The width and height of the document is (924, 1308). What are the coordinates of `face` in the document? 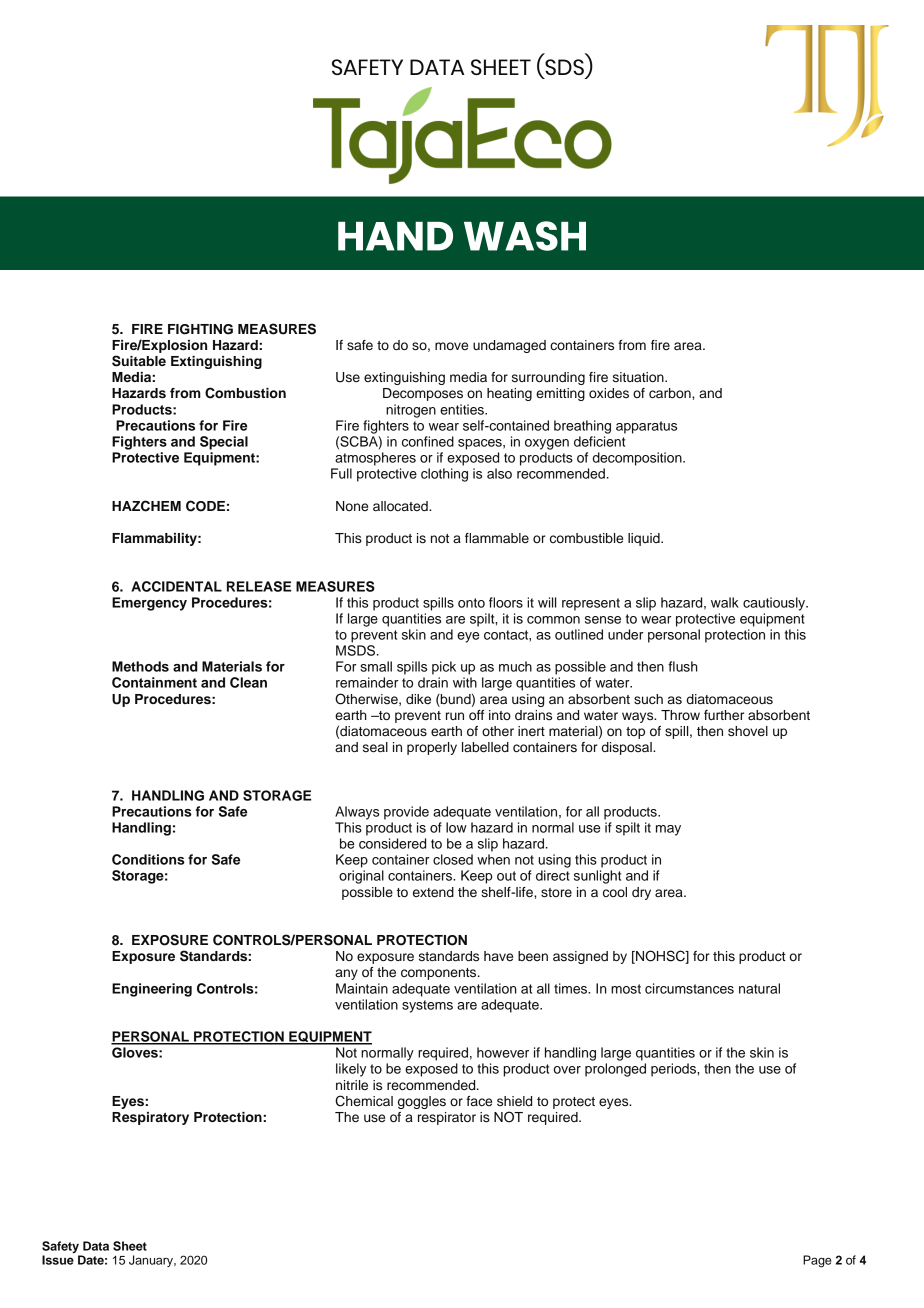 It's located at (479, 1101).
